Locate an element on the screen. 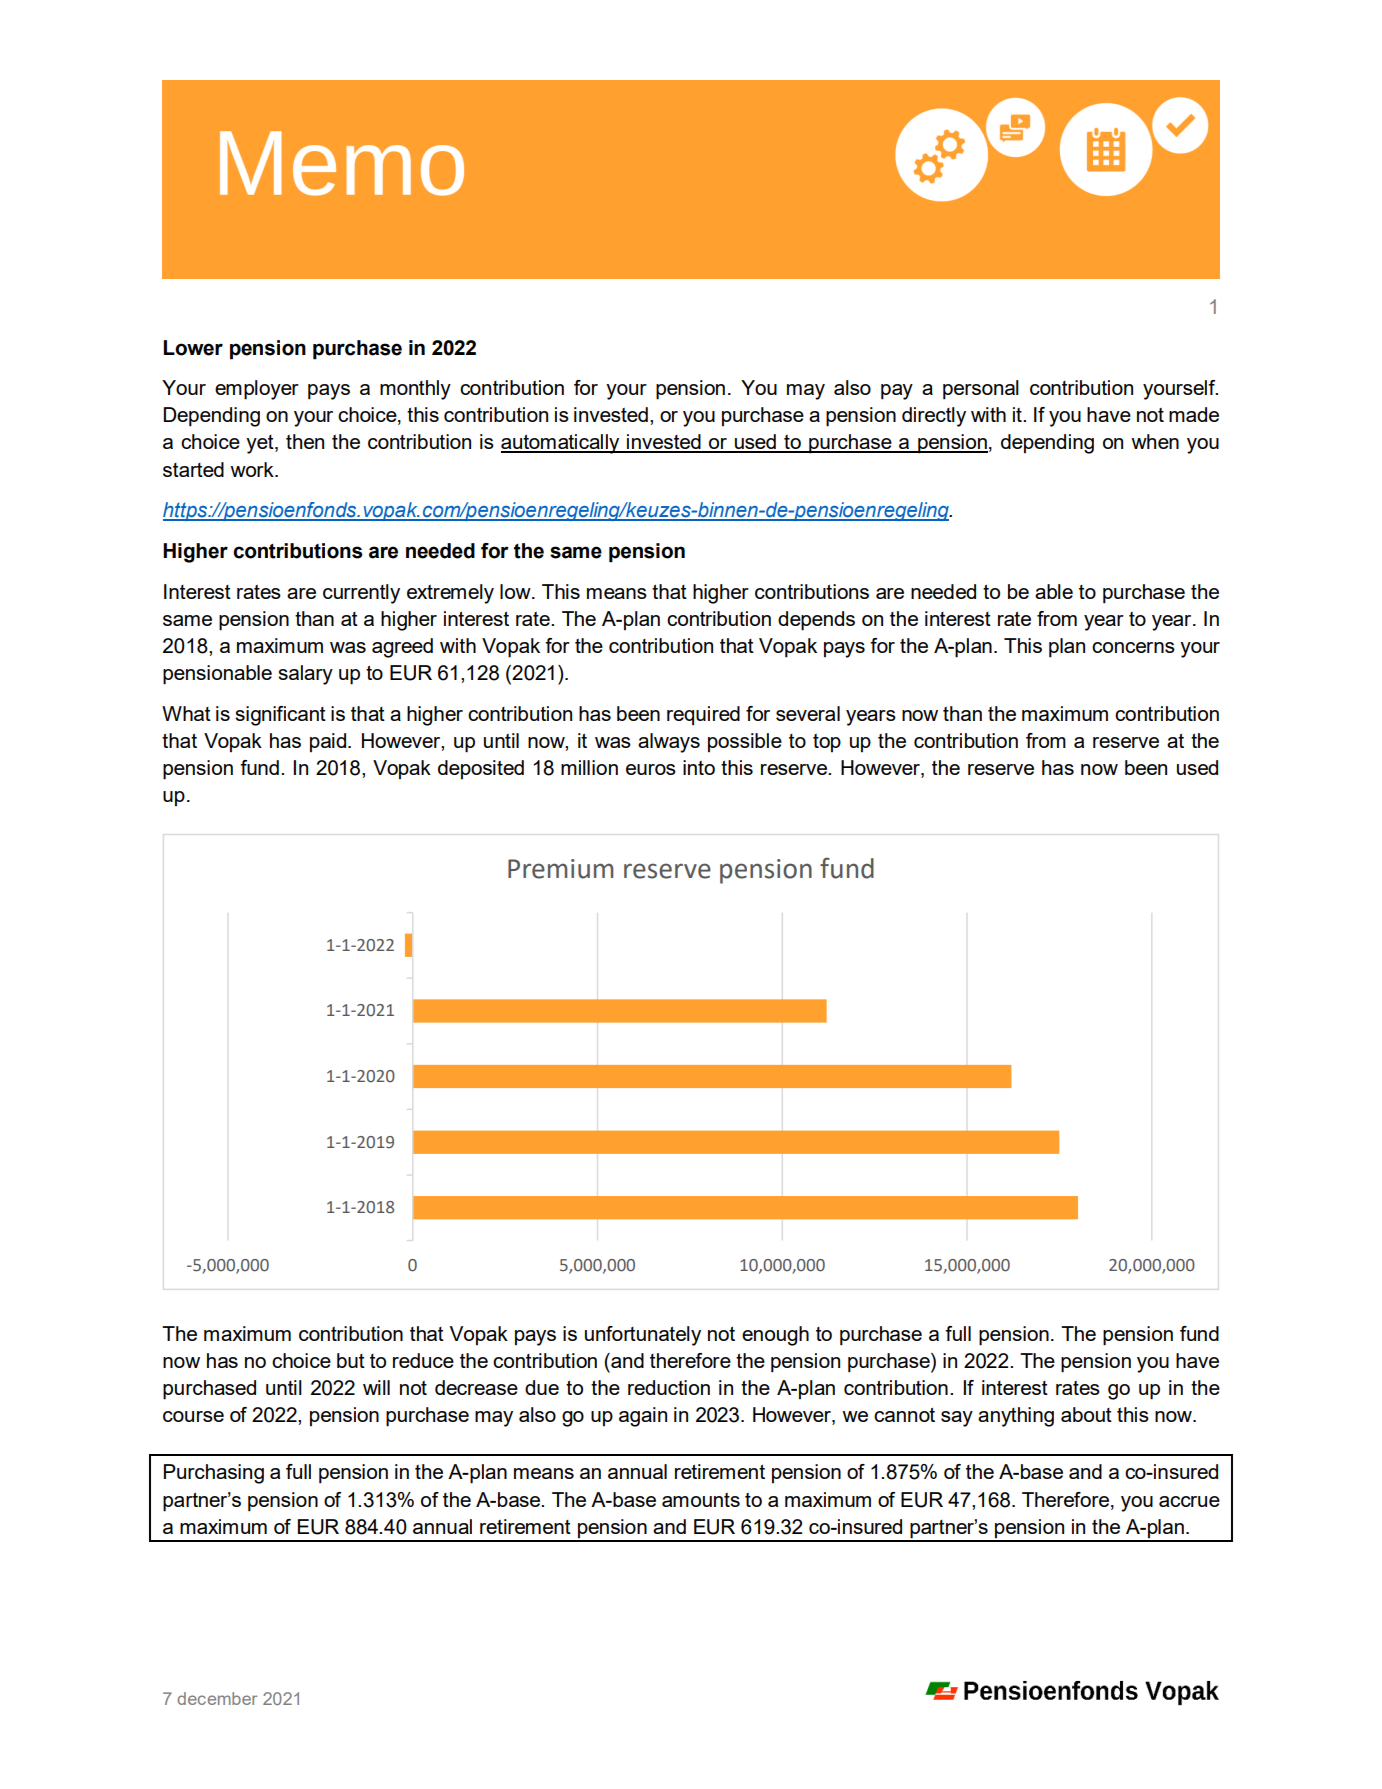  employer is located at coordinates (257, 390).
